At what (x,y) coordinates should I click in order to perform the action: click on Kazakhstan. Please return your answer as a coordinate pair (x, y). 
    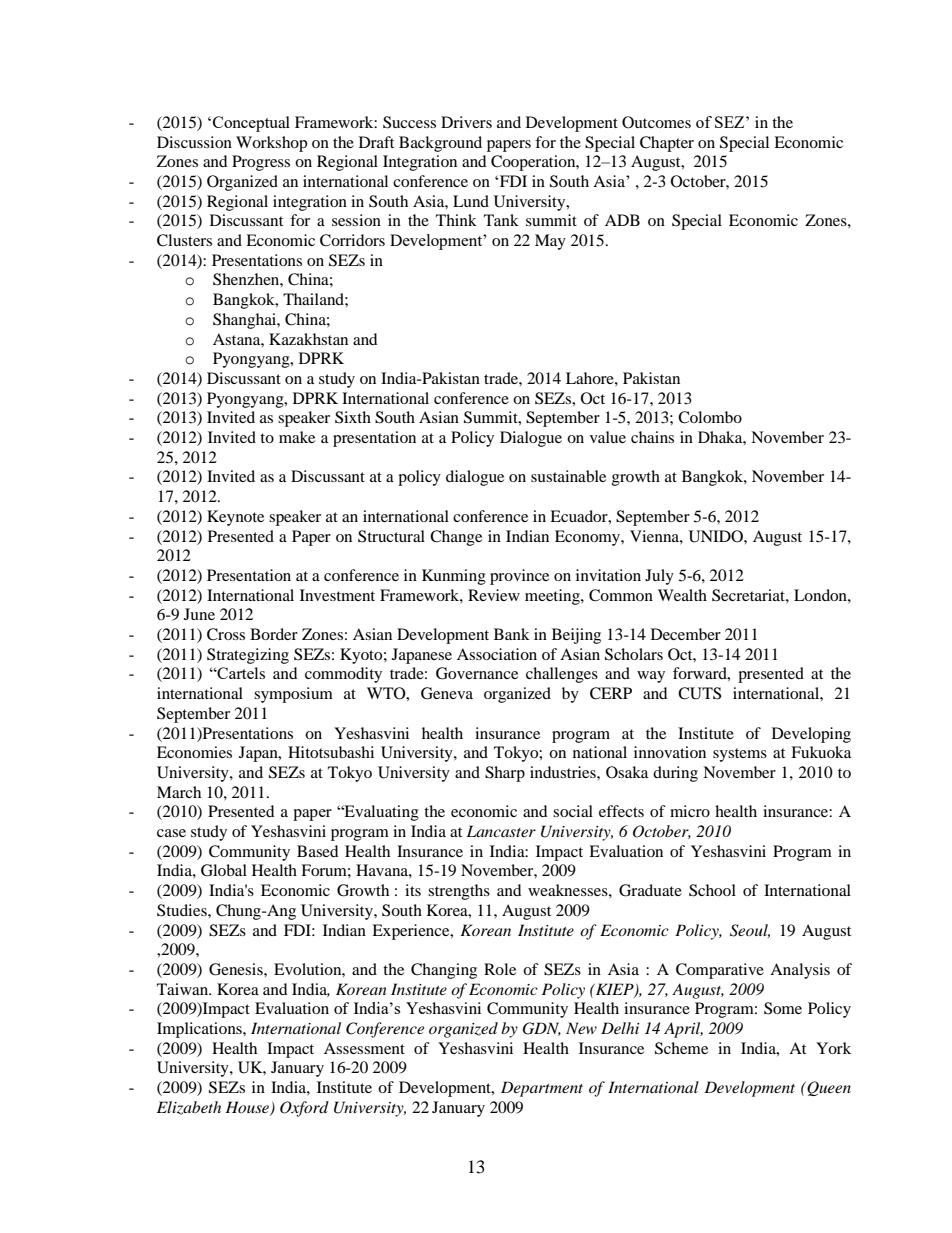
    Looking at the image, I should click on (308, 339).
